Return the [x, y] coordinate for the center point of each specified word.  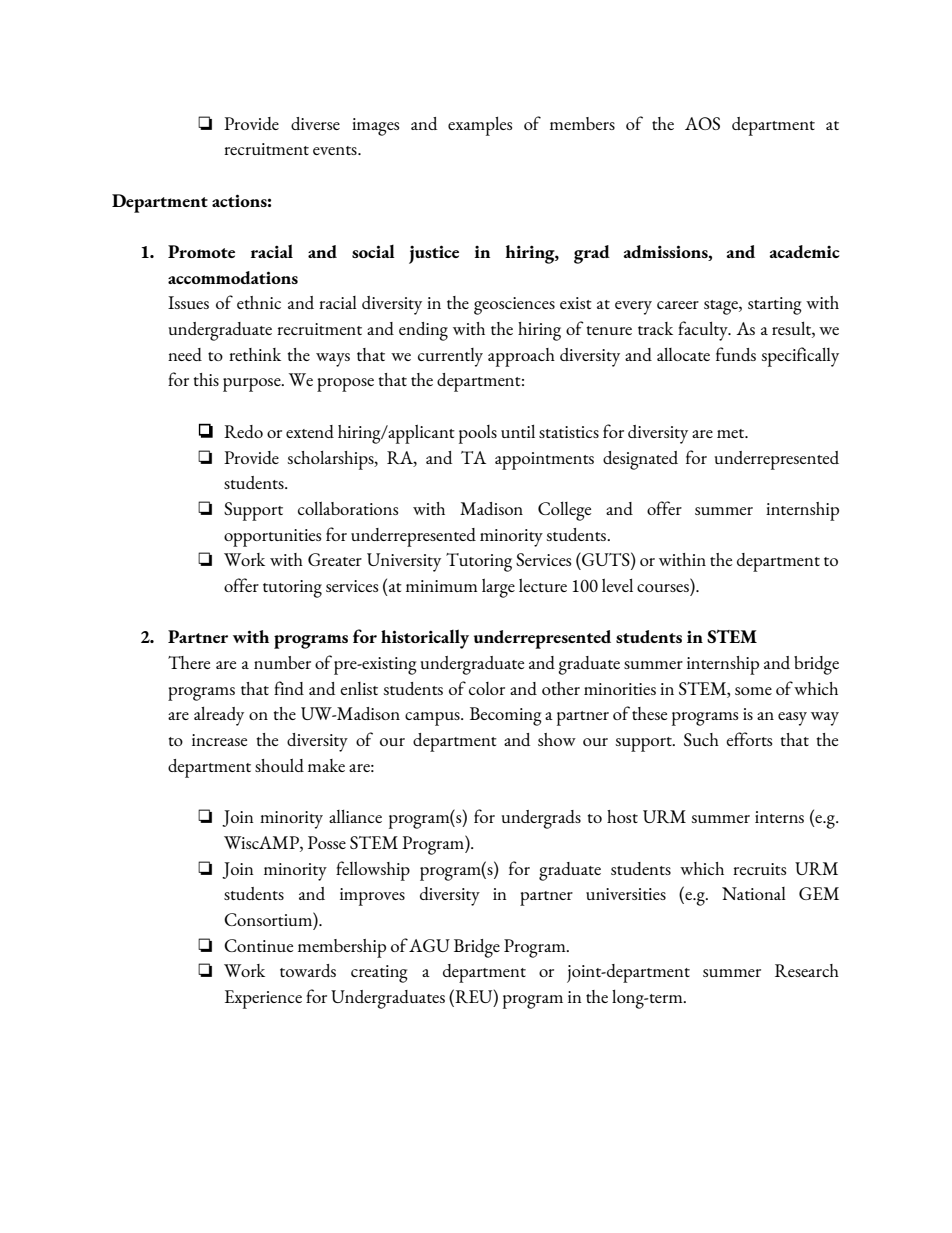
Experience [263, 999]
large [498, 588]
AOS [702, 123]
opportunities [272, 538]
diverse [315, 123]
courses [663, 588]
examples [480, 126]
